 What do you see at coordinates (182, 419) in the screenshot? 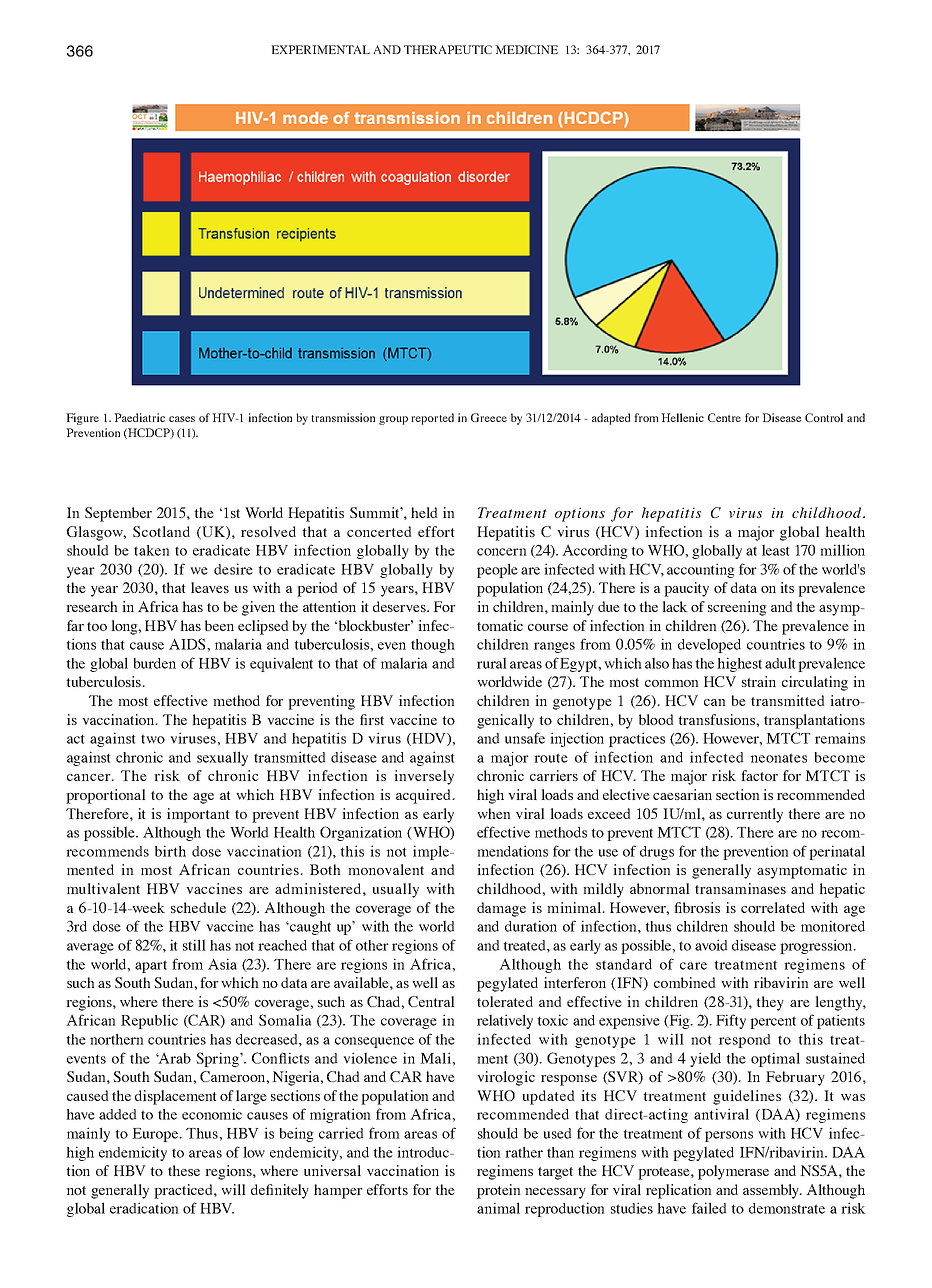
I see `cases` at bounding box center [182, 419].
